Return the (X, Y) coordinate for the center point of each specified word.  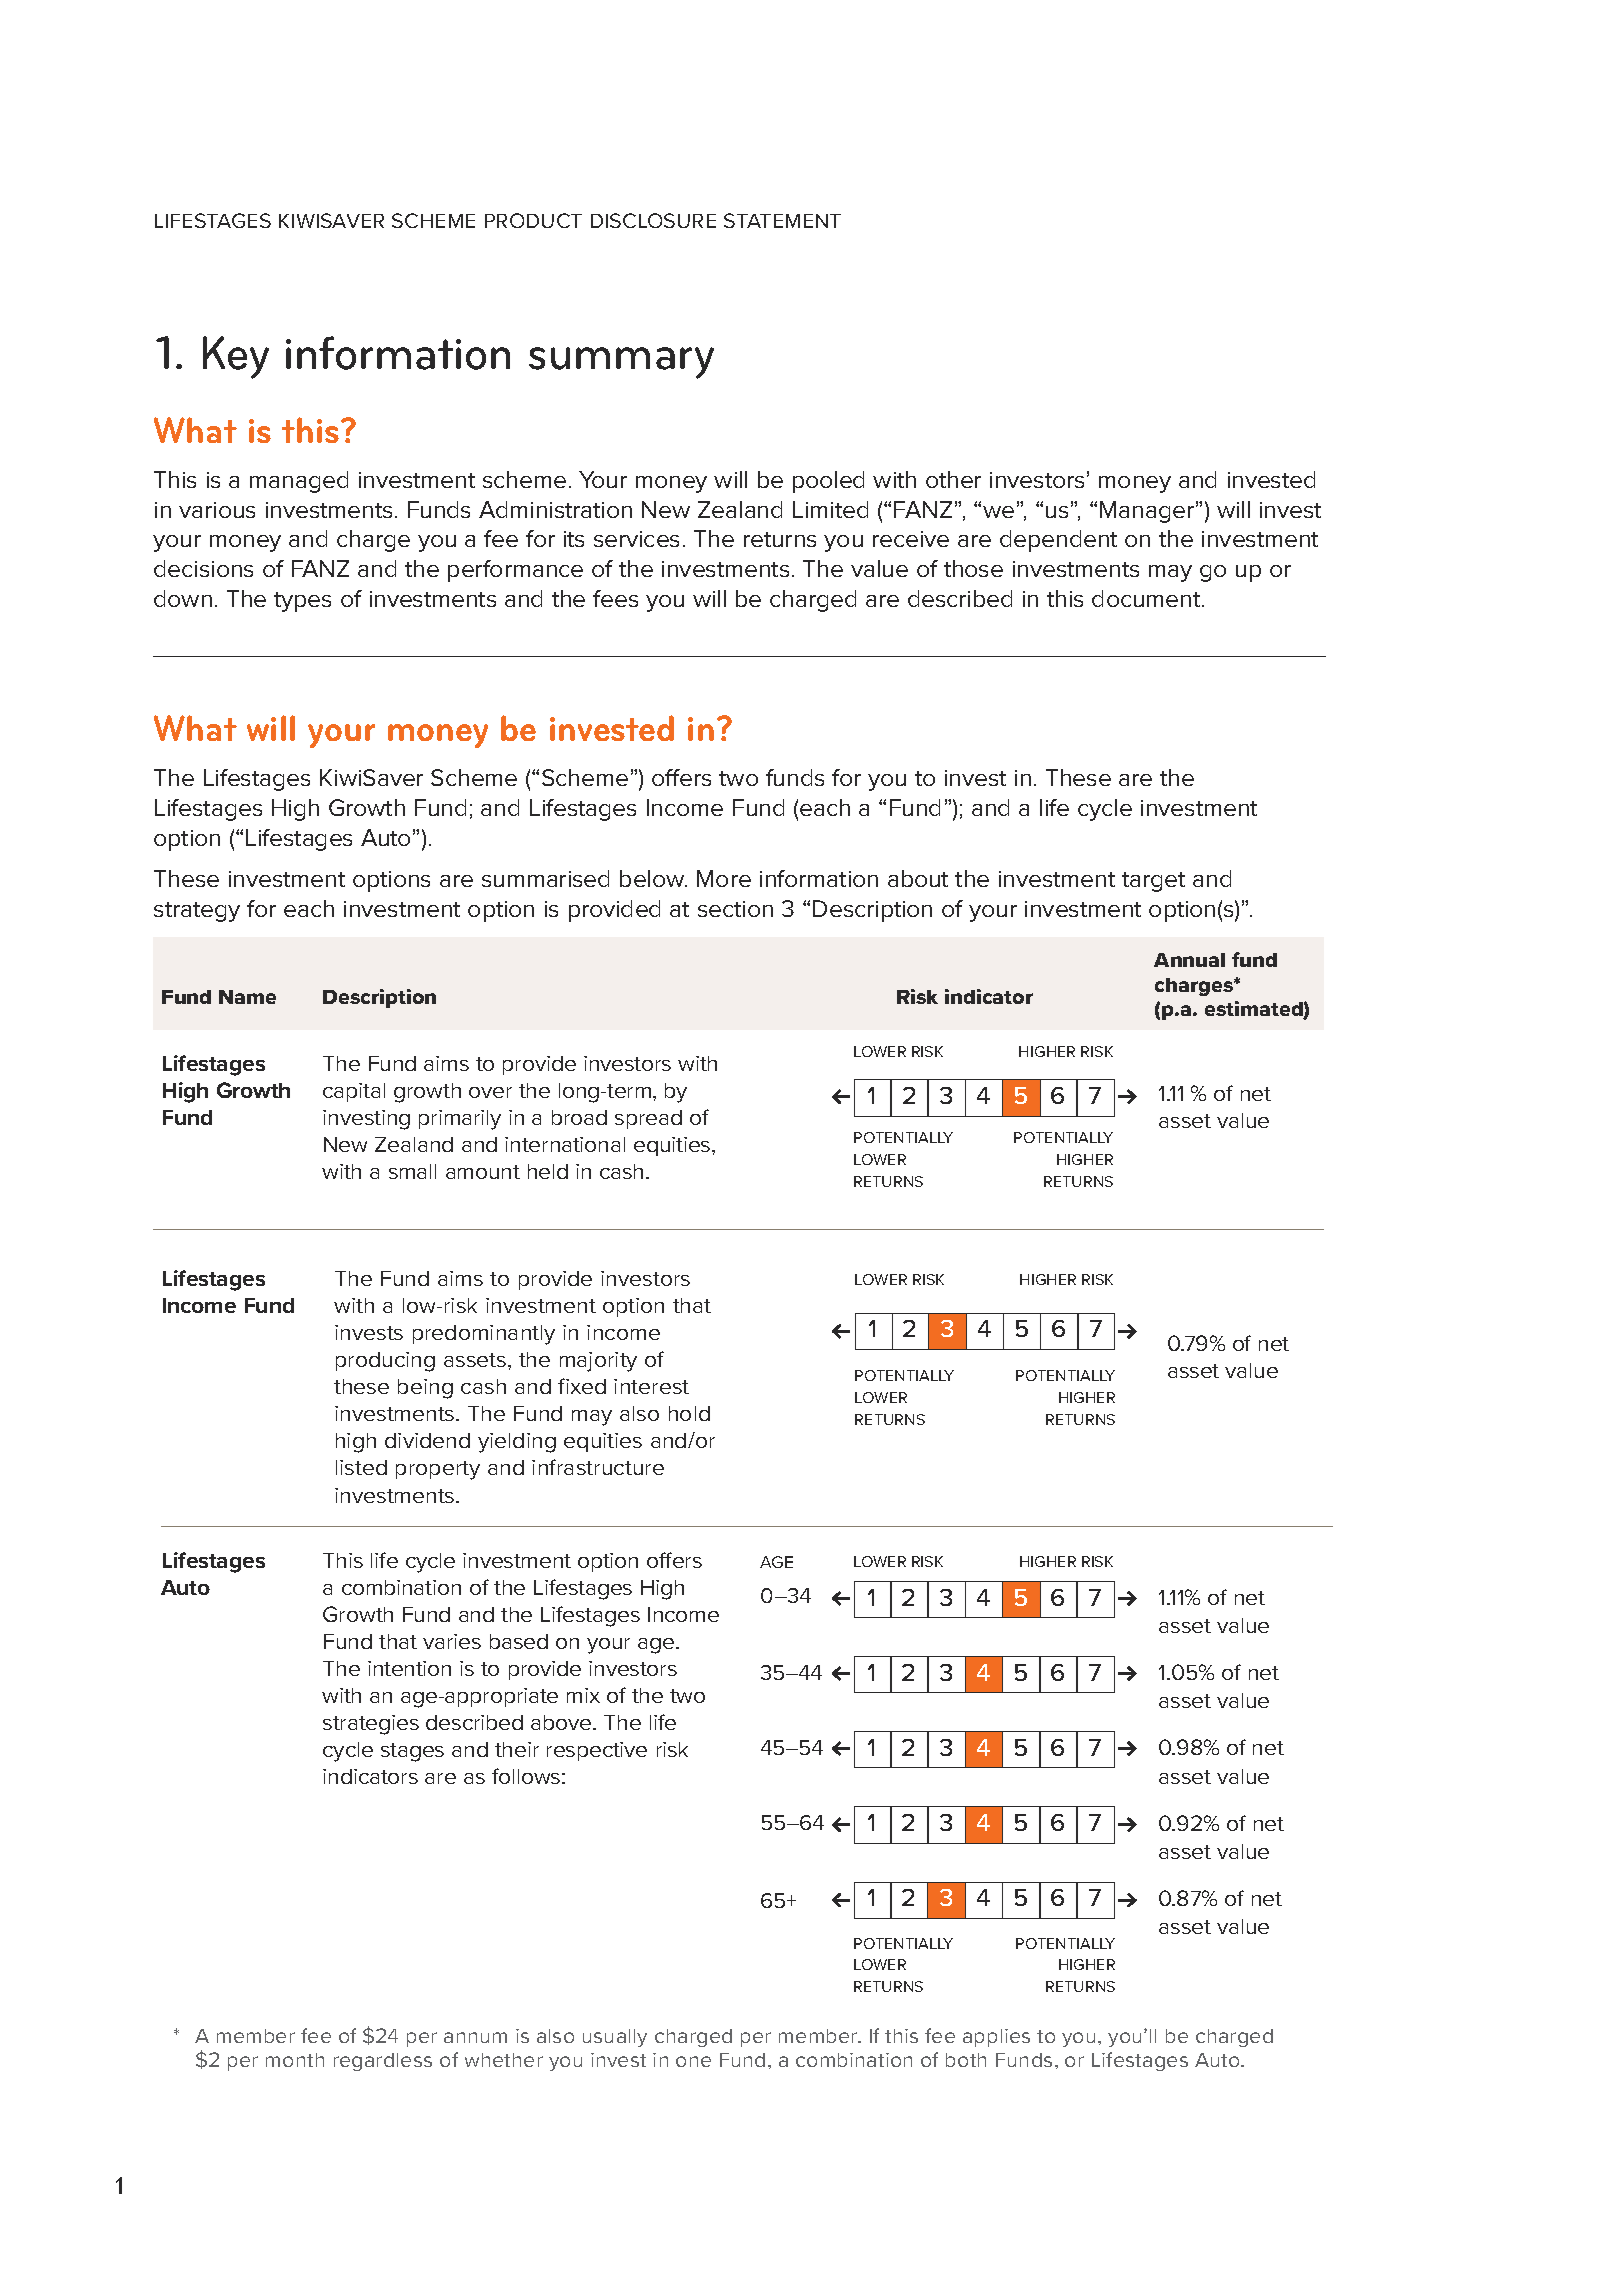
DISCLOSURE (653, 220)
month (295, 2060)
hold (689, 1413)
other (953, 479)
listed (361, 1467)
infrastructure (598, 1467)
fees (615, 598)
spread (648, 1119)
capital (354, 1092)
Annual (1189, 960)
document (1147, 598)
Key (236, 357)
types (302, 602)
